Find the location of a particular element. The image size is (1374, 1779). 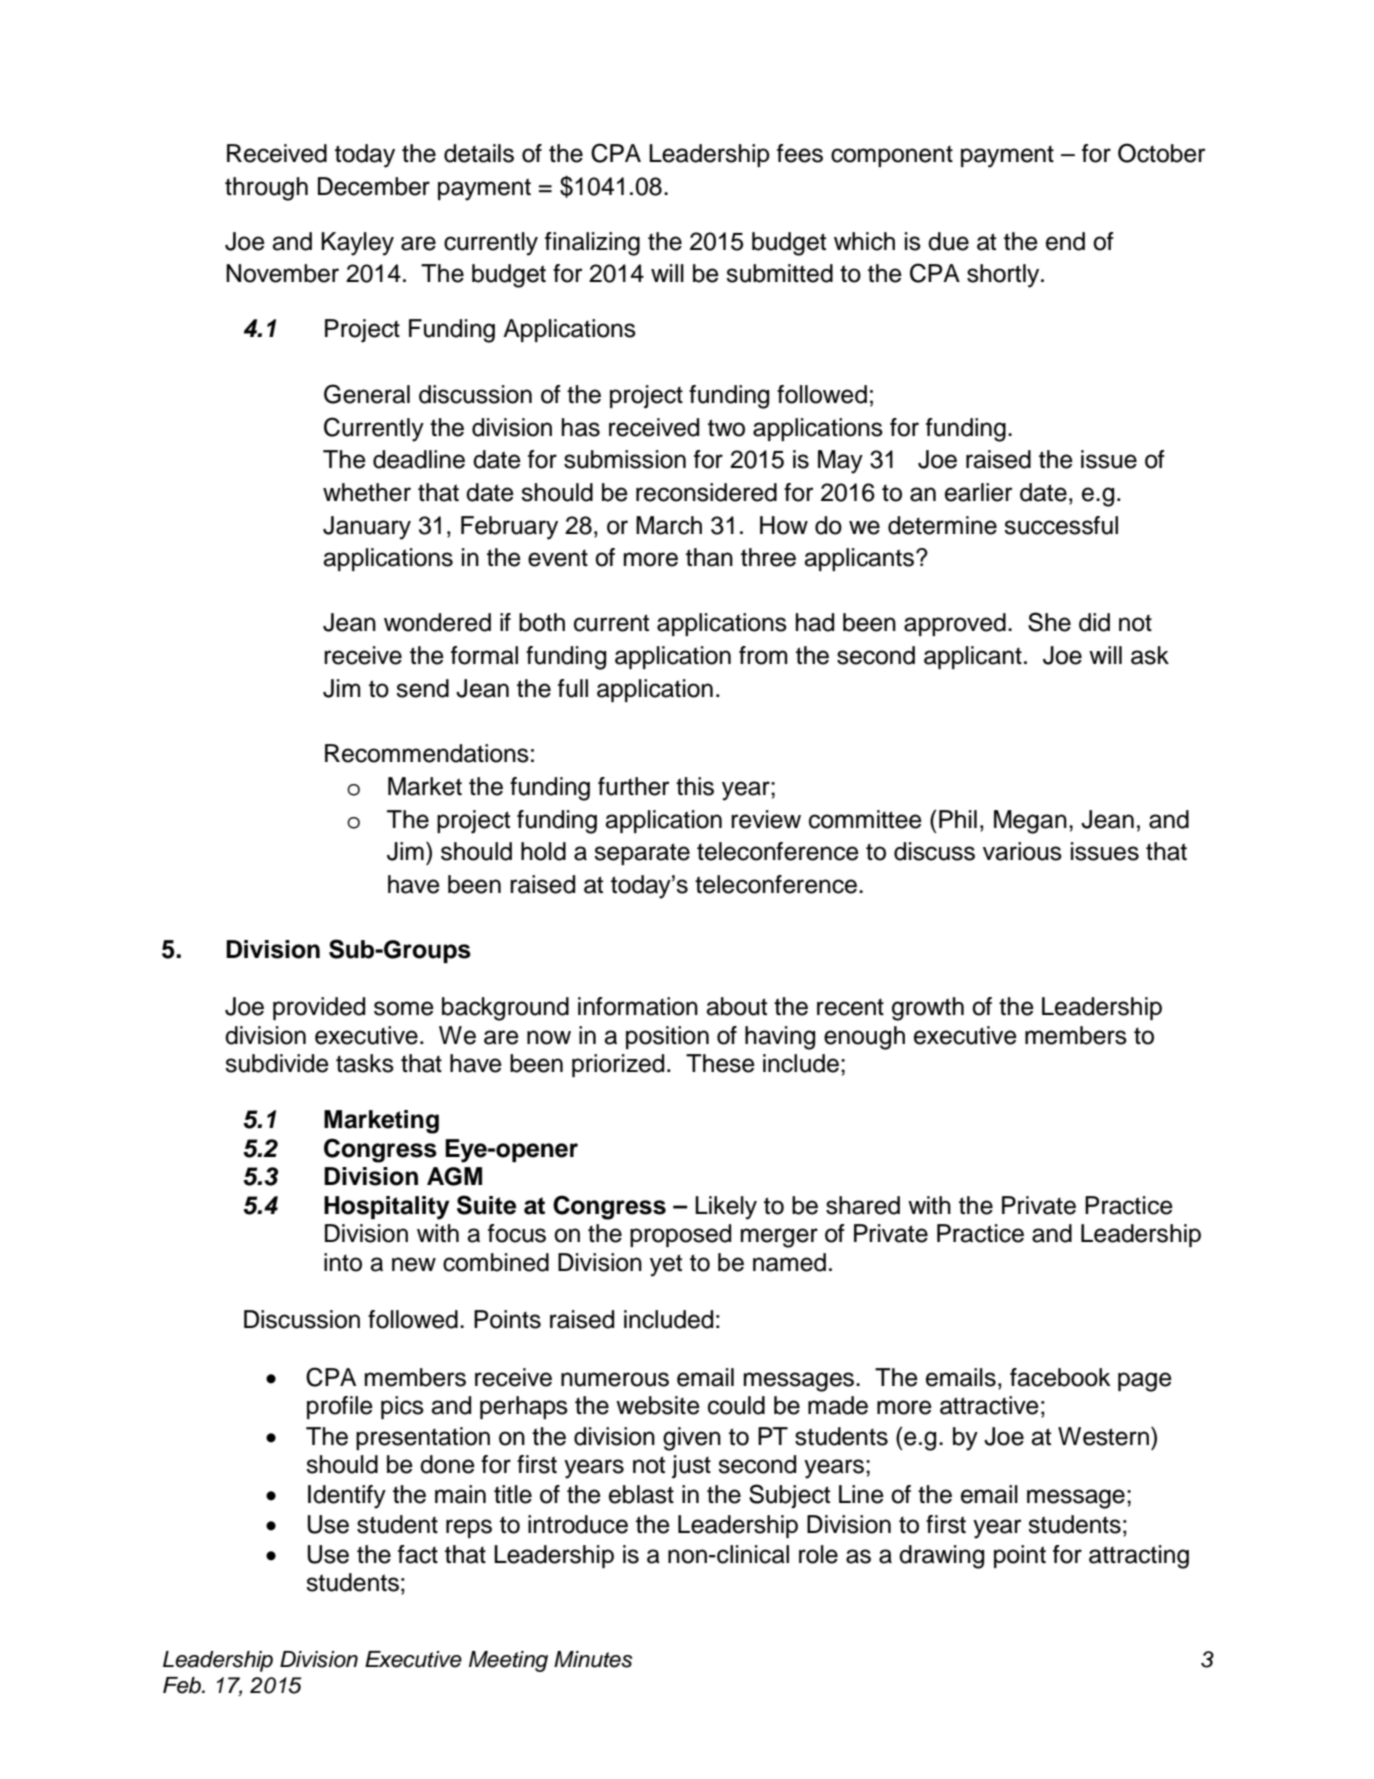

Hospitality is located at coordinates (387, 1208).
